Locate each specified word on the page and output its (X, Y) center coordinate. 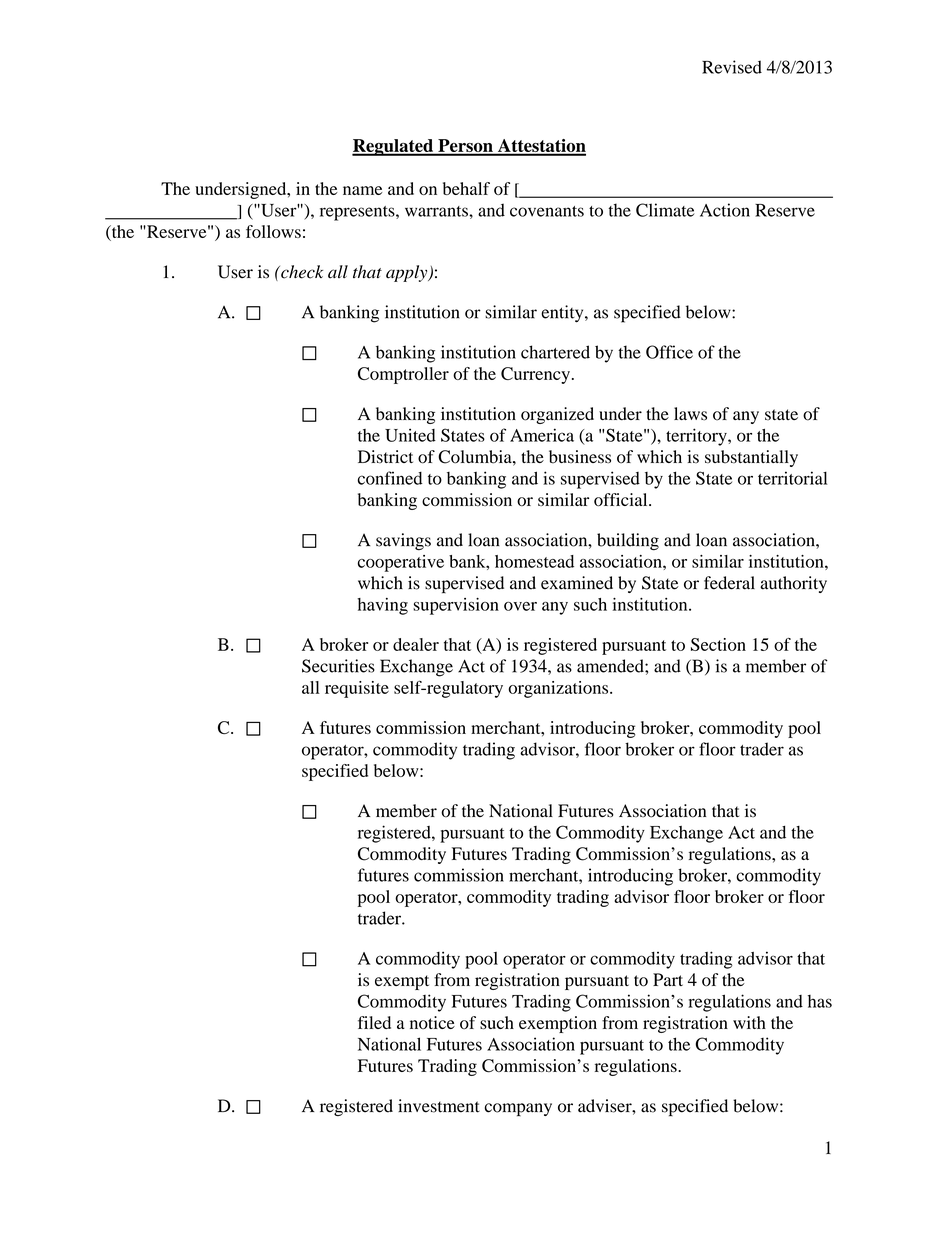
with (749, 1022)
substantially (751, 458)
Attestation (540, 147)
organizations (559, 689)
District (385, 456)
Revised (732, 67)
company (518, 1109)
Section (718, 644)
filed (374, 1022)
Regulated (394, 147)
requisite (357, 689)
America (542, 435)
